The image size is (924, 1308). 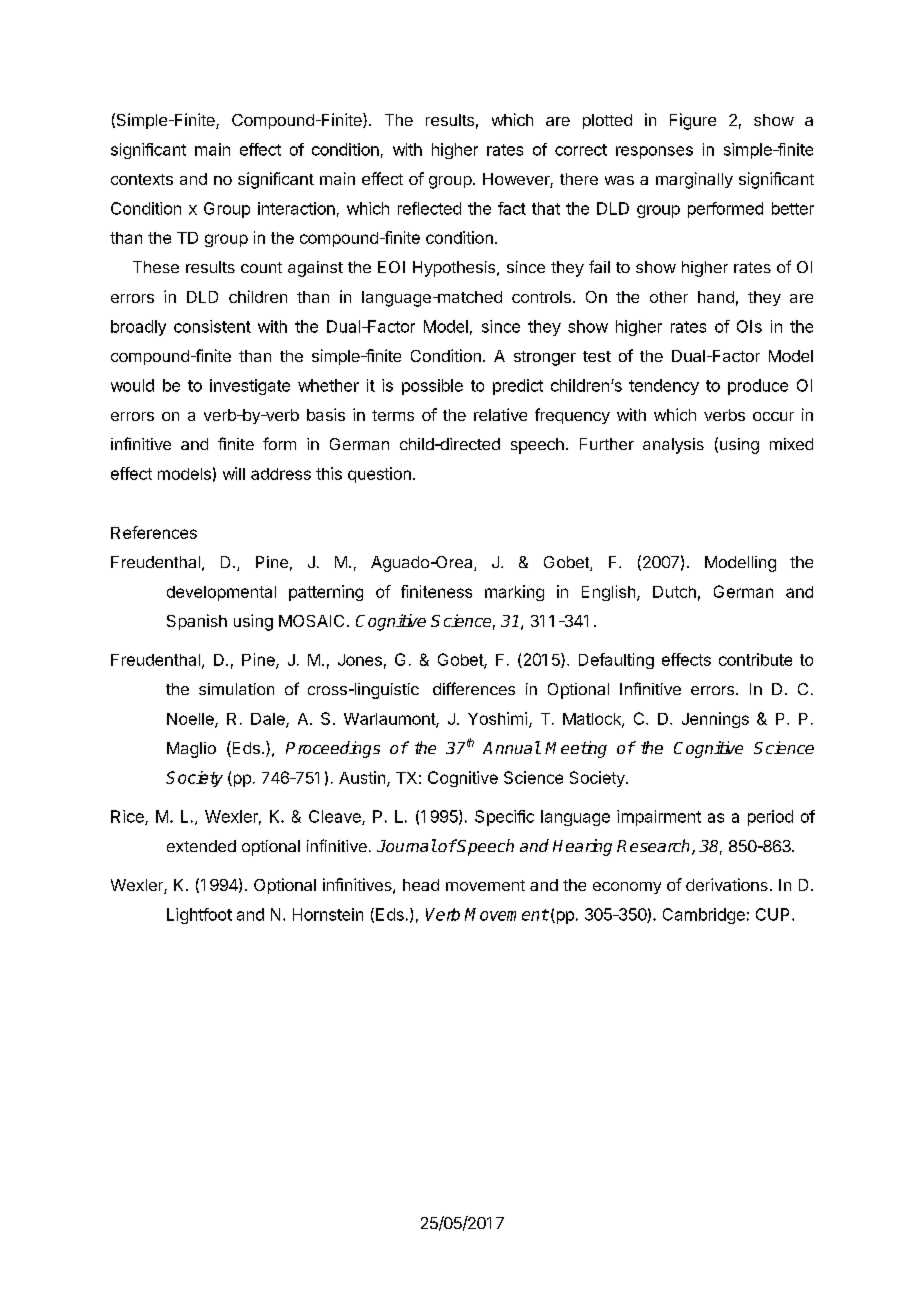 I want to click on Annual, so click(x=511, y=747).
